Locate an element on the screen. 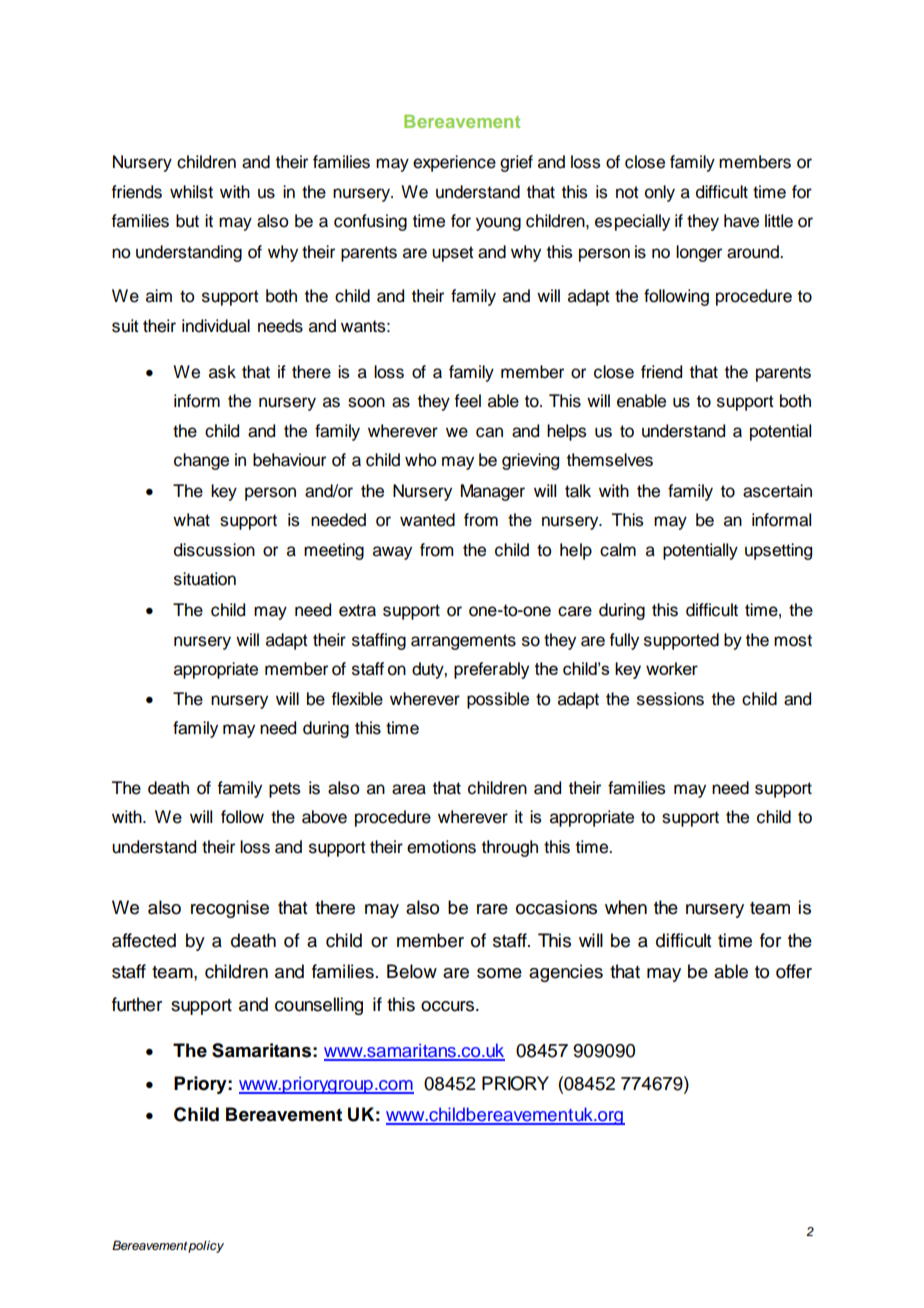 This screenshot has width=924, height=1308. some is located at coordinates (499, 973).
